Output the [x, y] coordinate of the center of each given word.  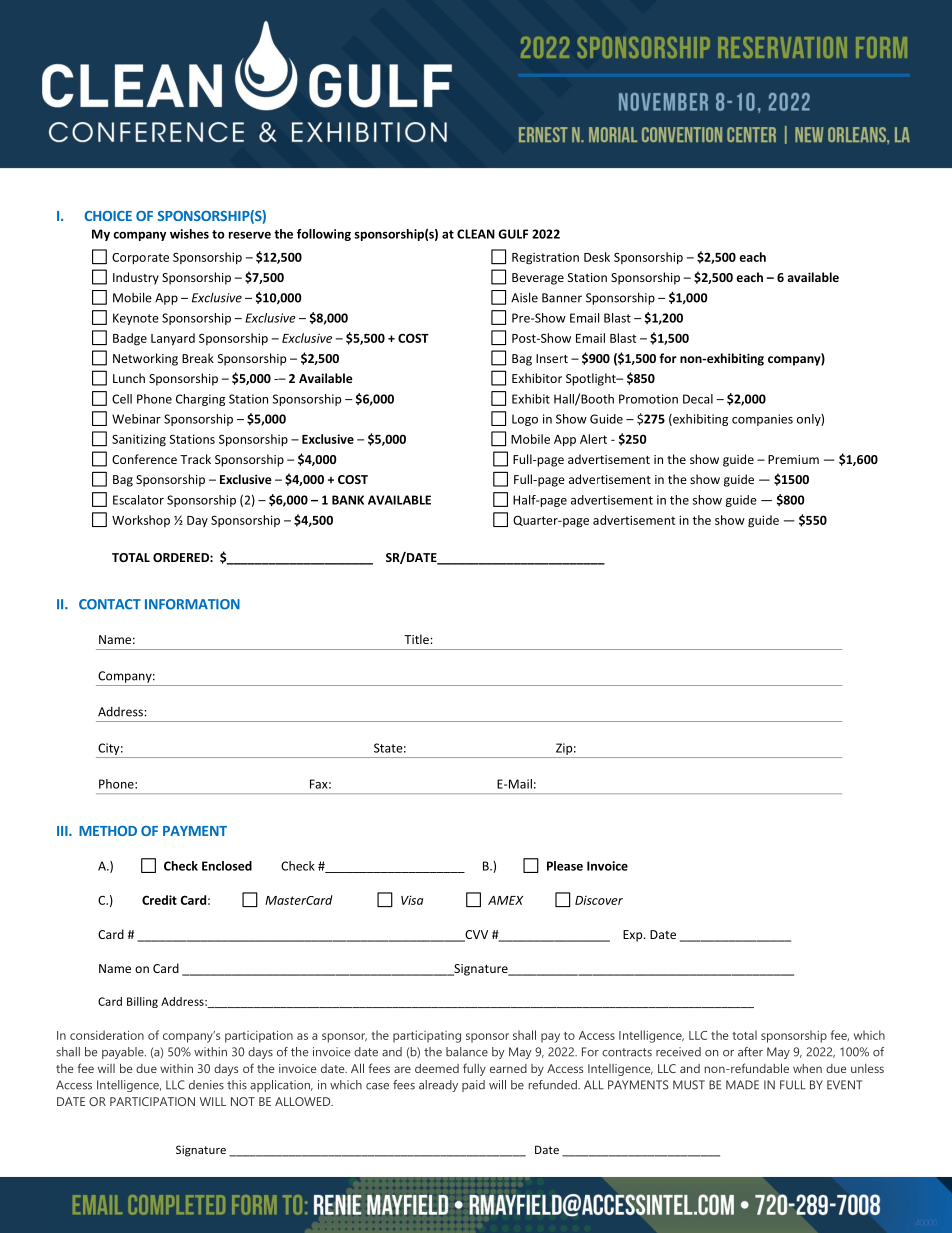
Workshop [141, 521]
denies [206, 1085]
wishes [189, 234]
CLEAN [476, 234]
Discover [599, 900]
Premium [793, 459]
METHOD [108, 831]
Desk [597, 257]
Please [565, 866]
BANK [348, 500]
